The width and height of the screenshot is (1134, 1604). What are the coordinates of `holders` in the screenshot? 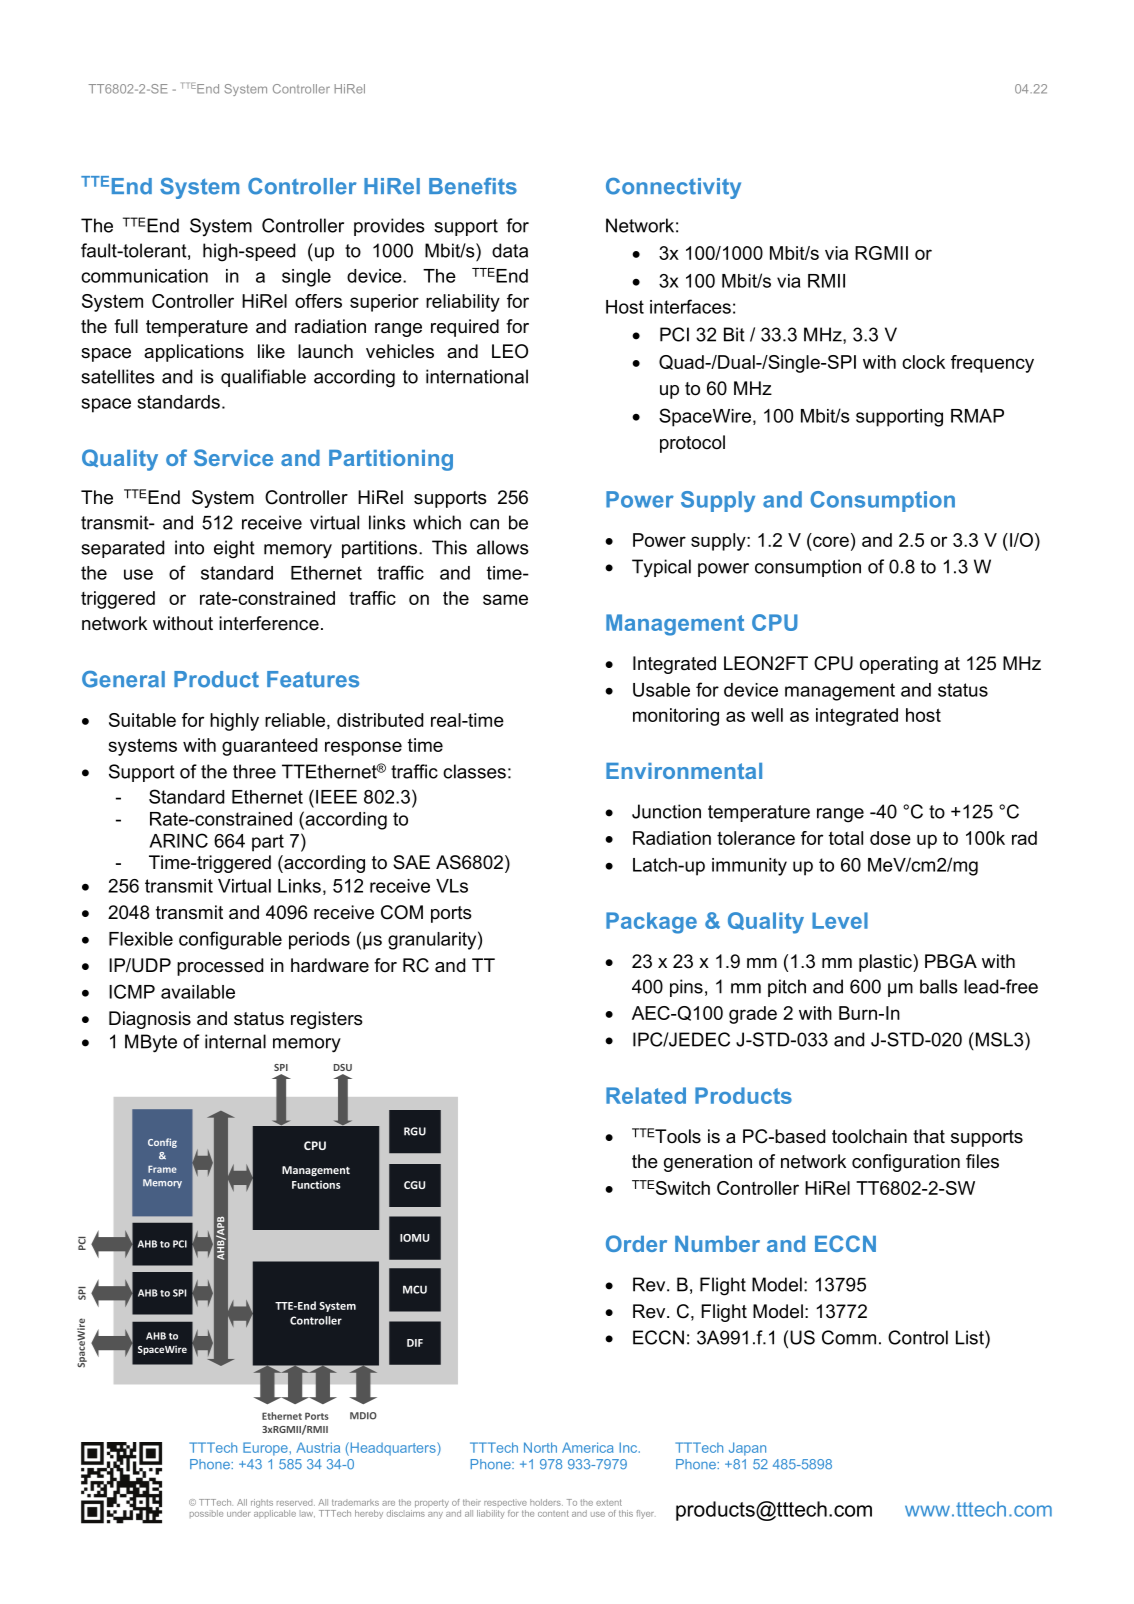 It's located at (546, 1502).
